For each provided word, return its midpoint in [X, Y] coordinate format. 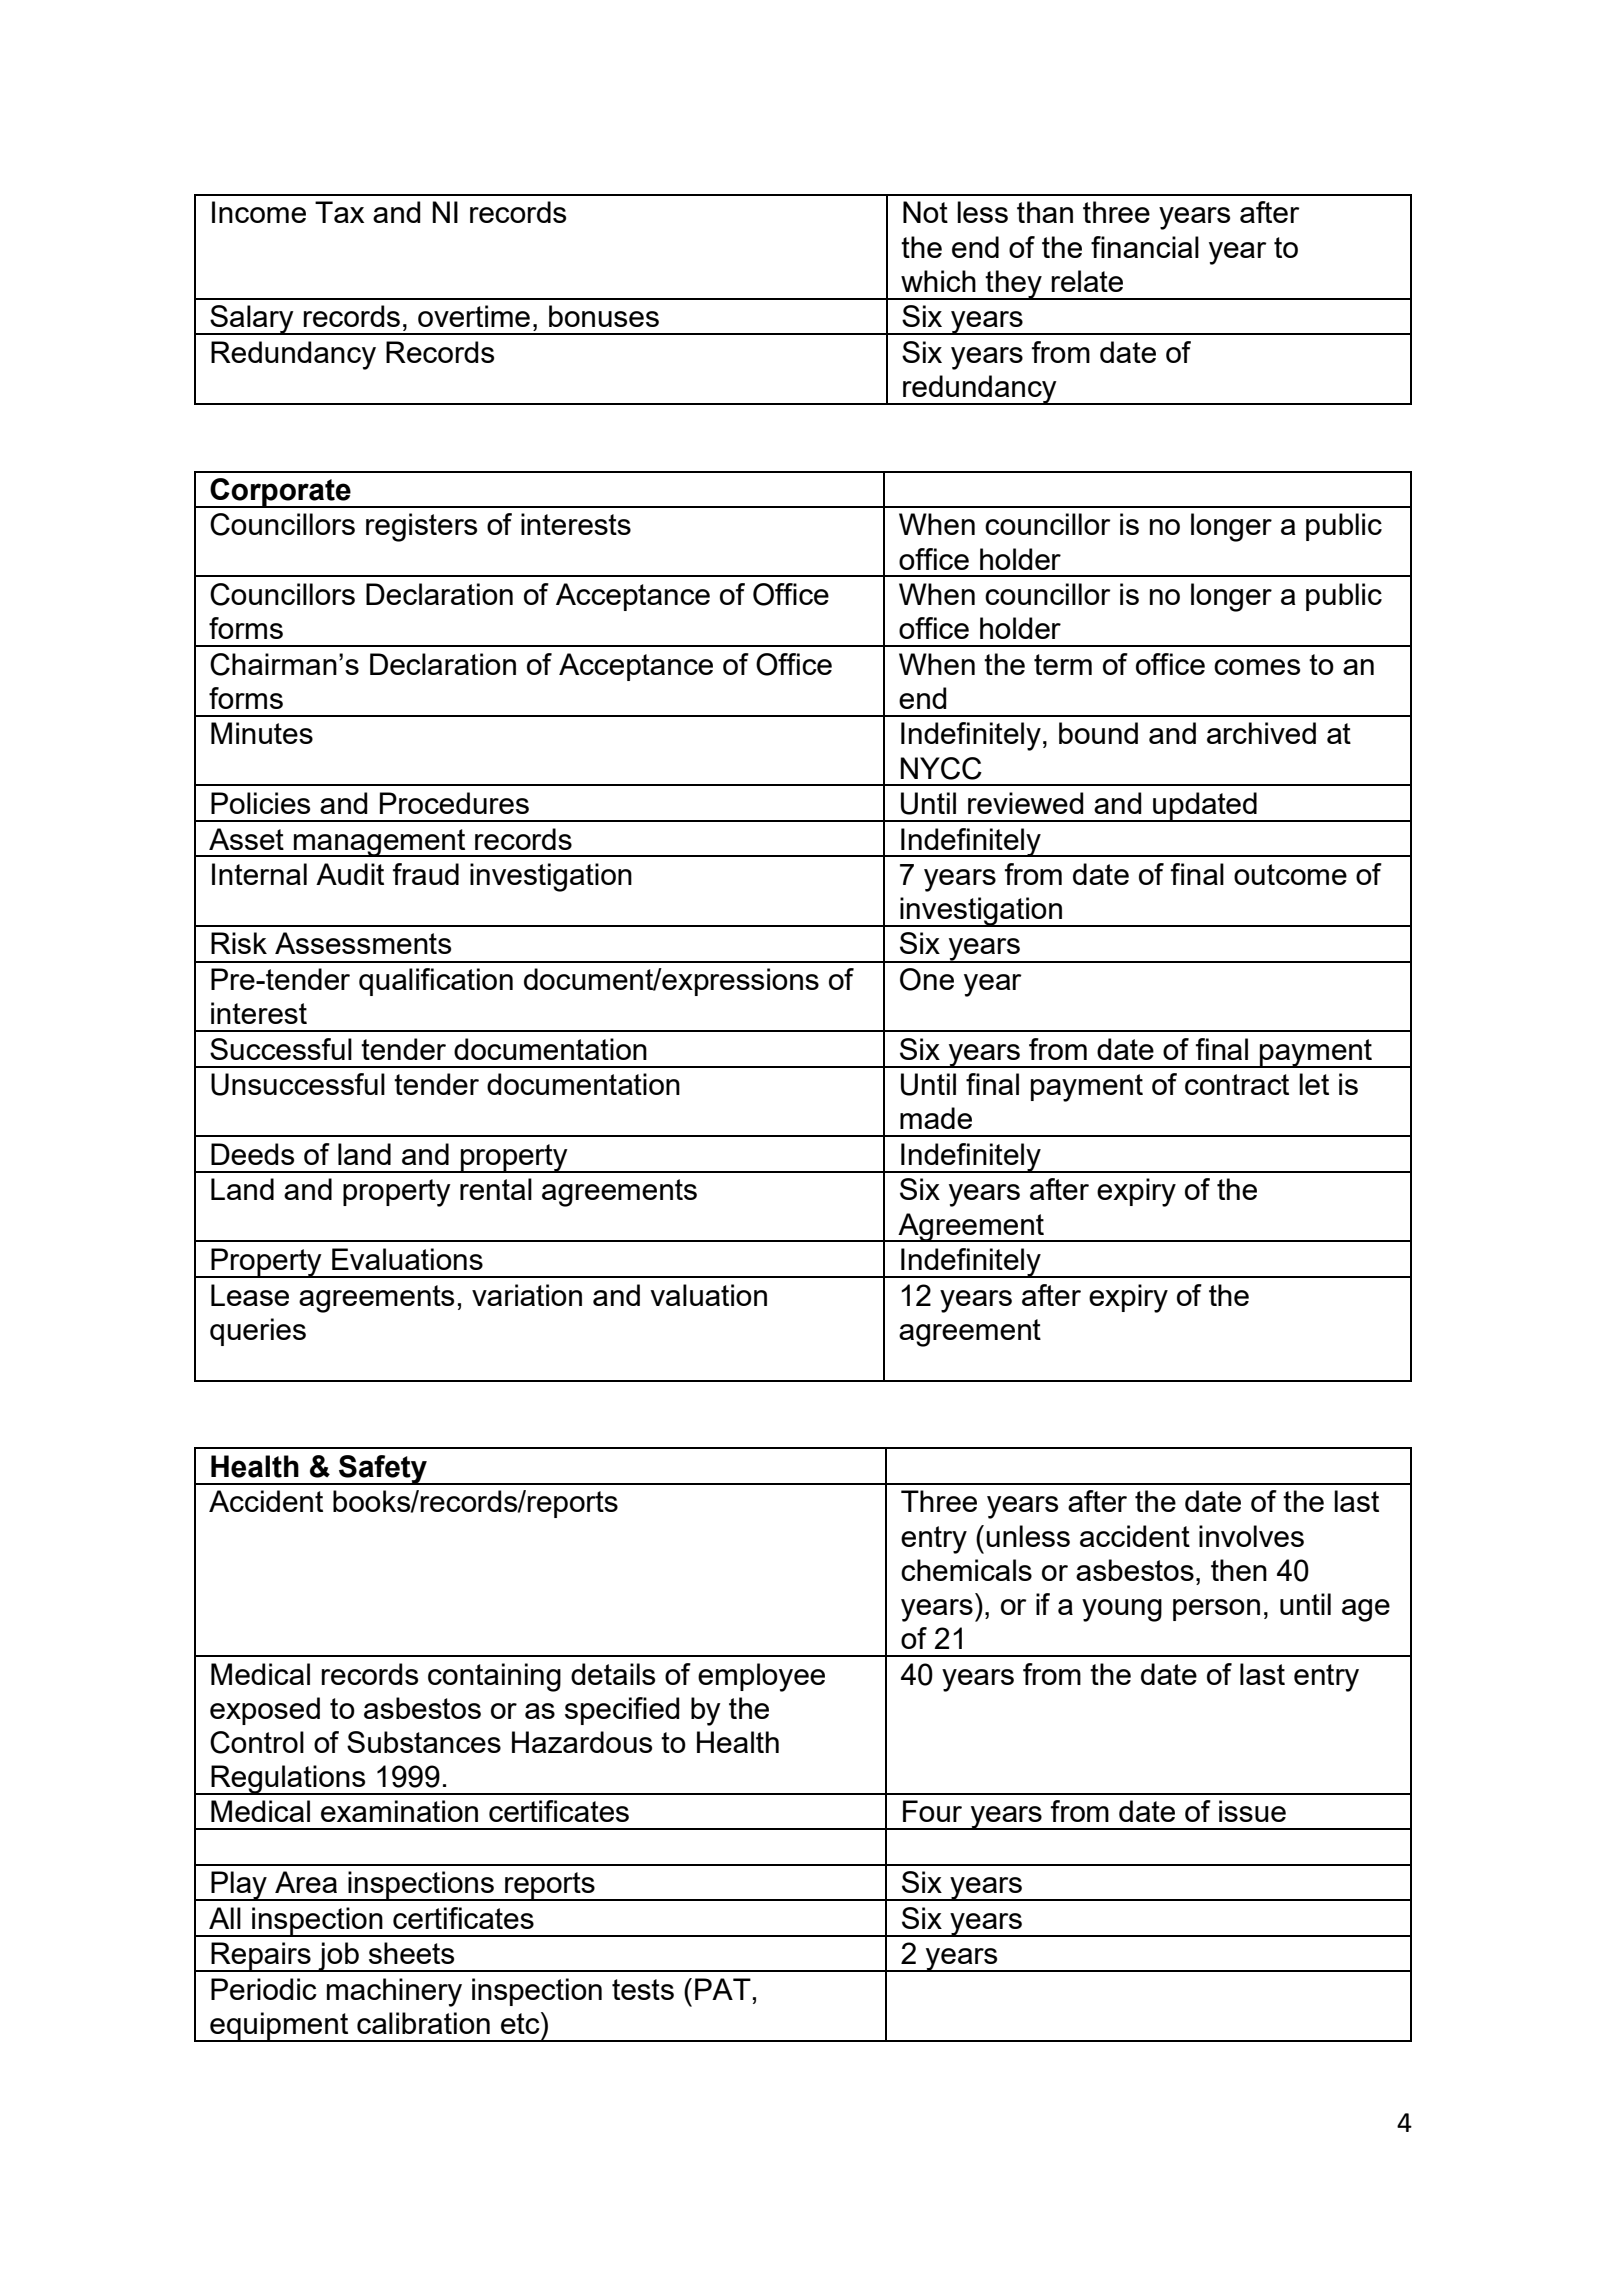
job [338, 1957]
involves [1251, 1536]
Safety [383, 1470]
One [927, 979]
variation [527, 1295]
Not [925, 212]
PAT [723, 1989]
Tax [339, 212]
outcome [1290, 874]
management [380, 843]
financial [1145, 247]
